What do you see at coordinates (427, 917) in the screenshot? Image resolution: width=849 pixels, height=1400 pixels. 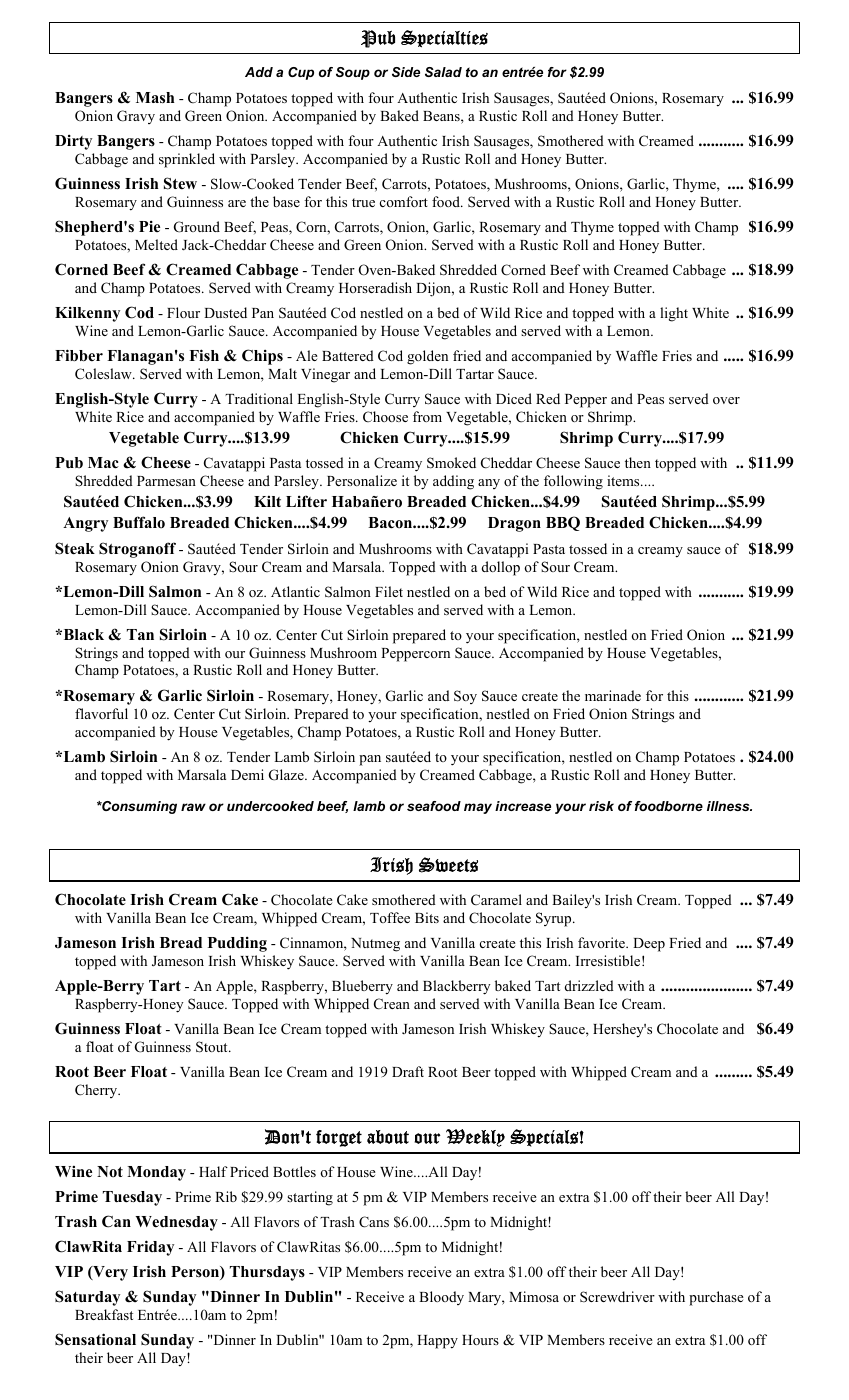 I see `Bits` at bounding box center [427, 917].
